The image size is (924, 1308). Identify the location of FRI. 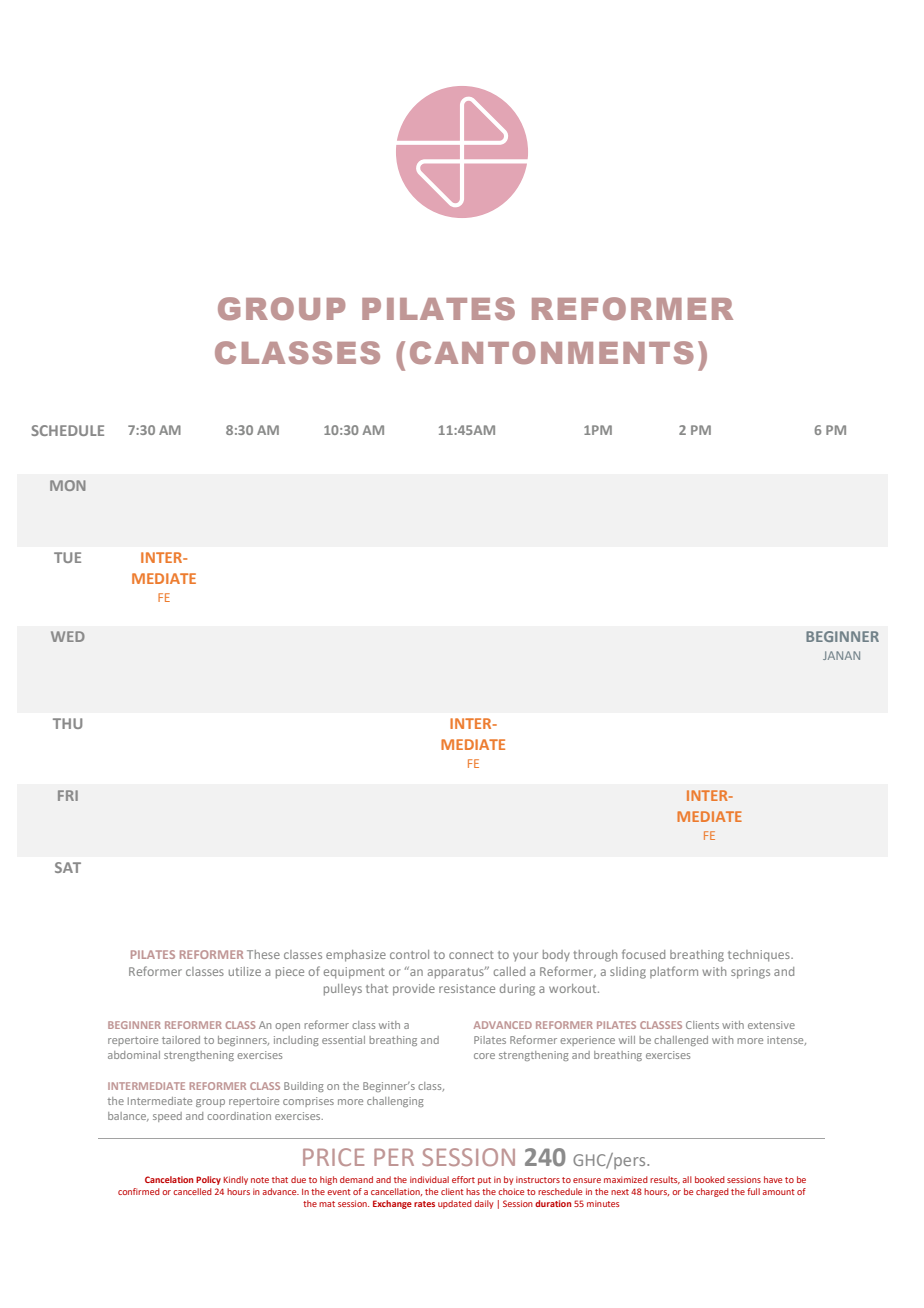
(68, 795).
